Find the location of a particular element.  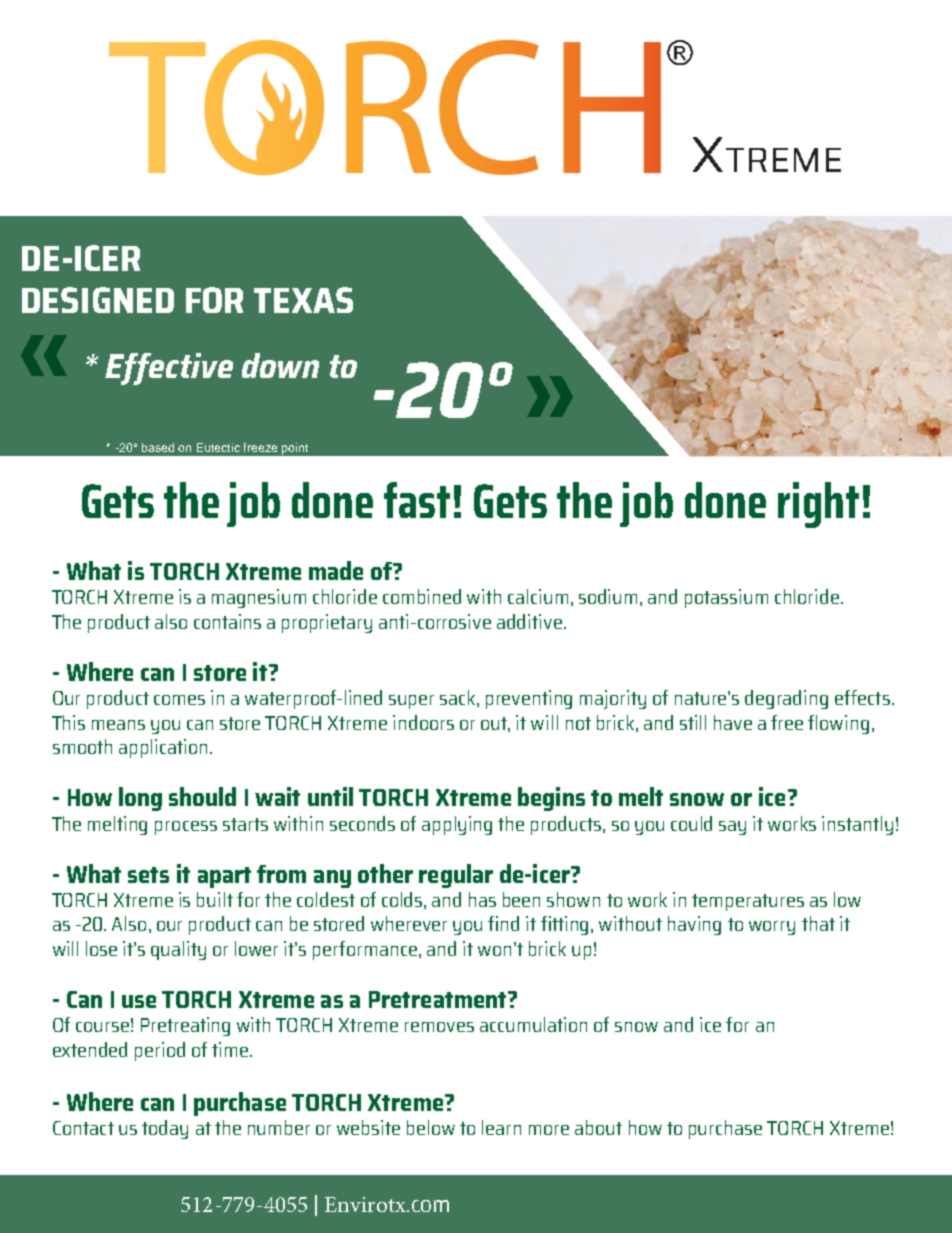

potassium is located at coordinates (726, 598).
